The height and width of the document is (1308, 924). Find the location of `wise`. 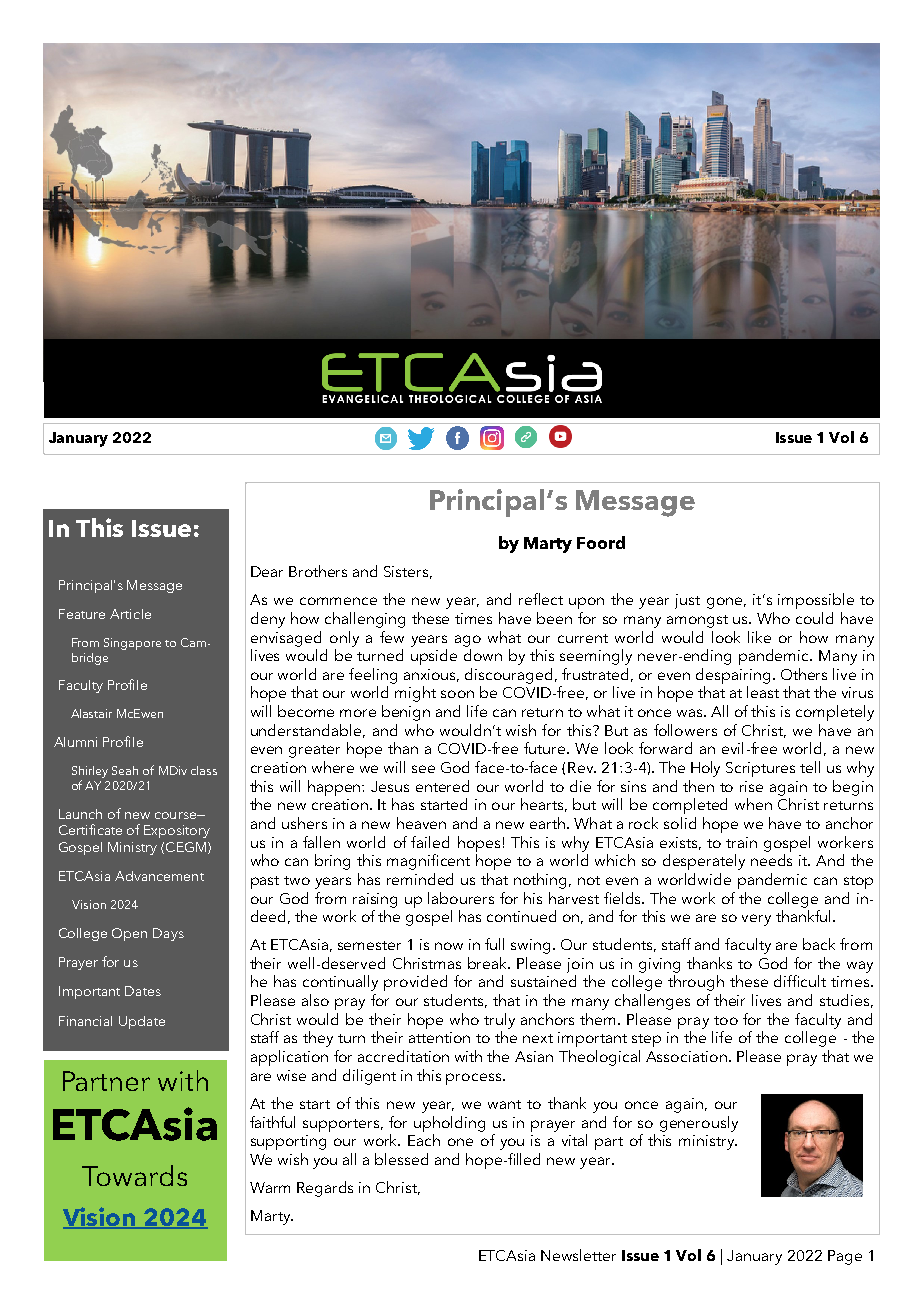

wise is located at coordinates (291, 1075).
